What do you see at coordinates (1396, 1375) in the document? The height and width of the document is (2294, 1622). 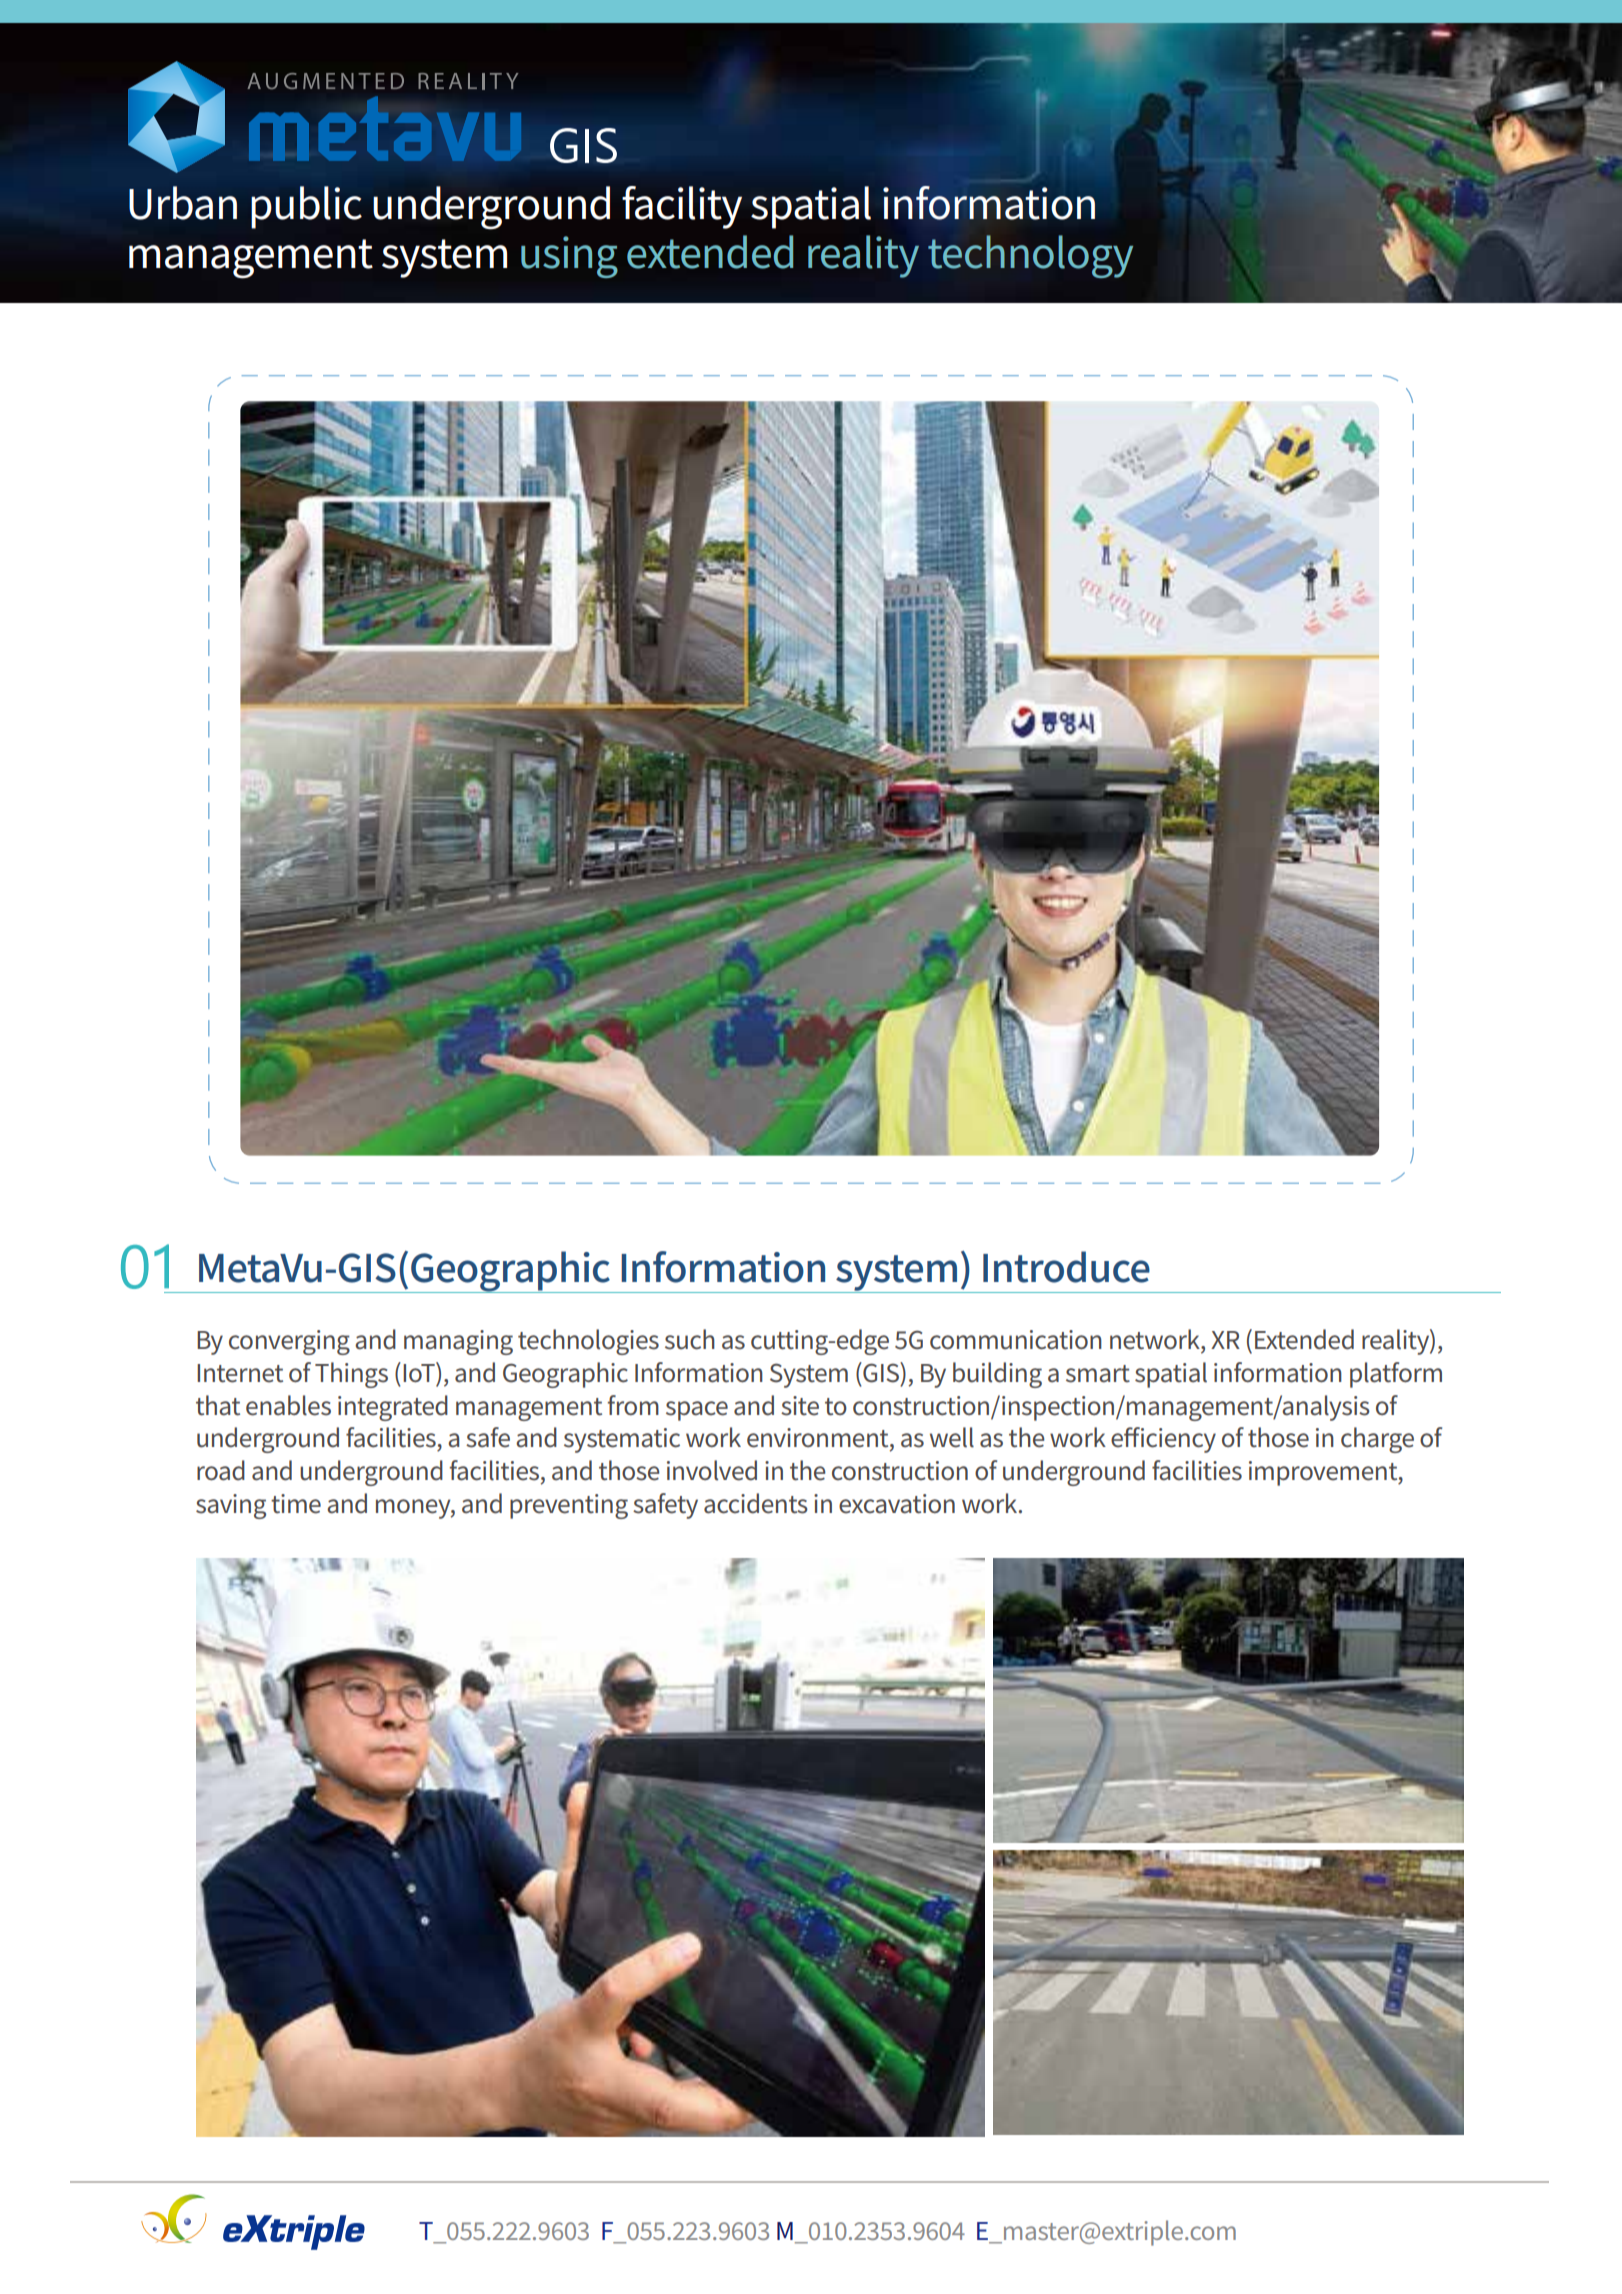 I see `platform` at bounding box center [1396, 1375].
